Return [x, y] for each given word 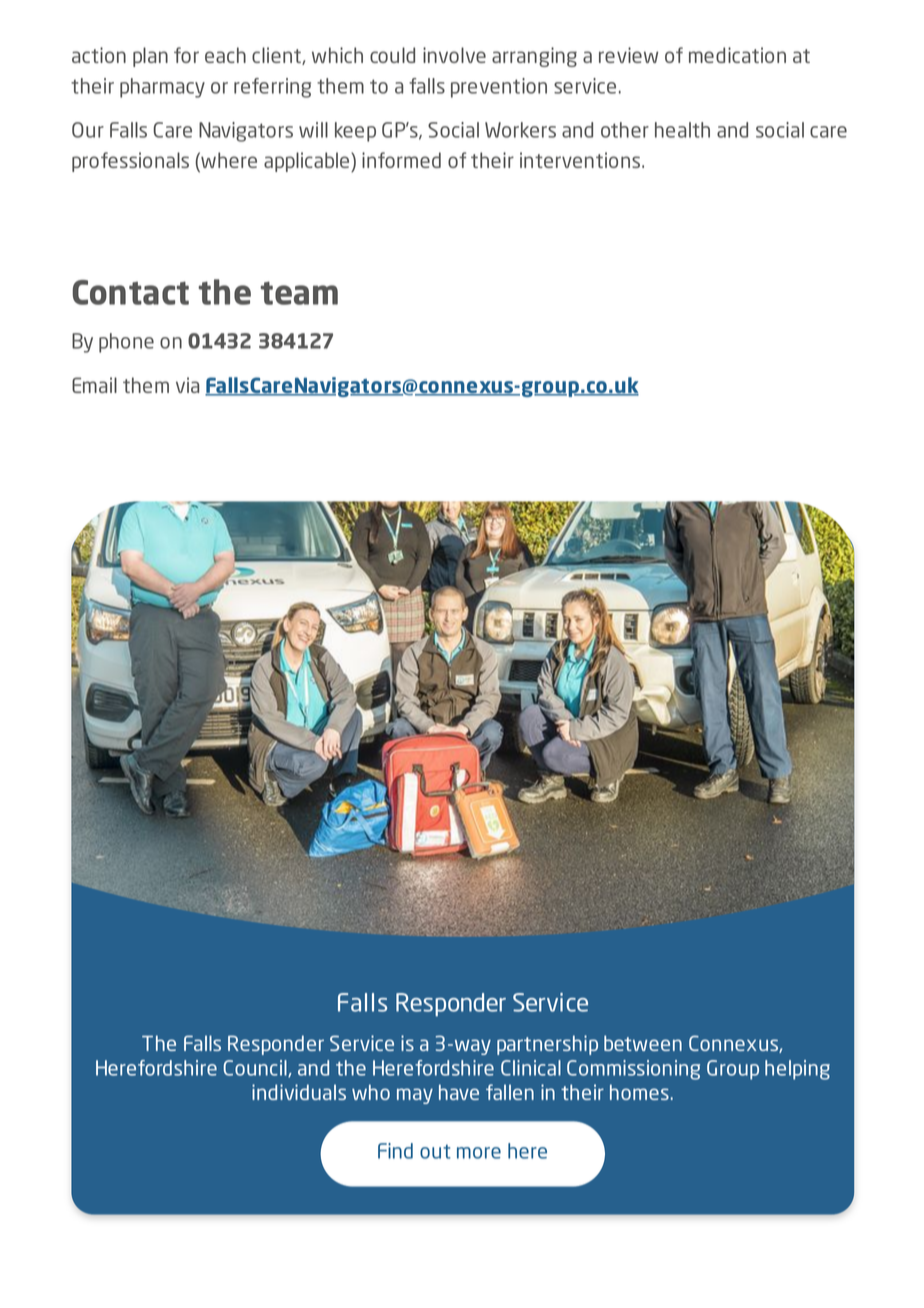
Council [256, 1069]
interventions [581, 160]
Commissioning [633, 1070]
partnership [547, 1045]
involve [454, 55]
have [459, 1092]
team [299, 293]
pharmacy [162, 88]
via [187, 385]
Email [94, 385]
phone [126, 343]
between [643, 1043]
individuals [299, 1092]
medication [737, 55]
